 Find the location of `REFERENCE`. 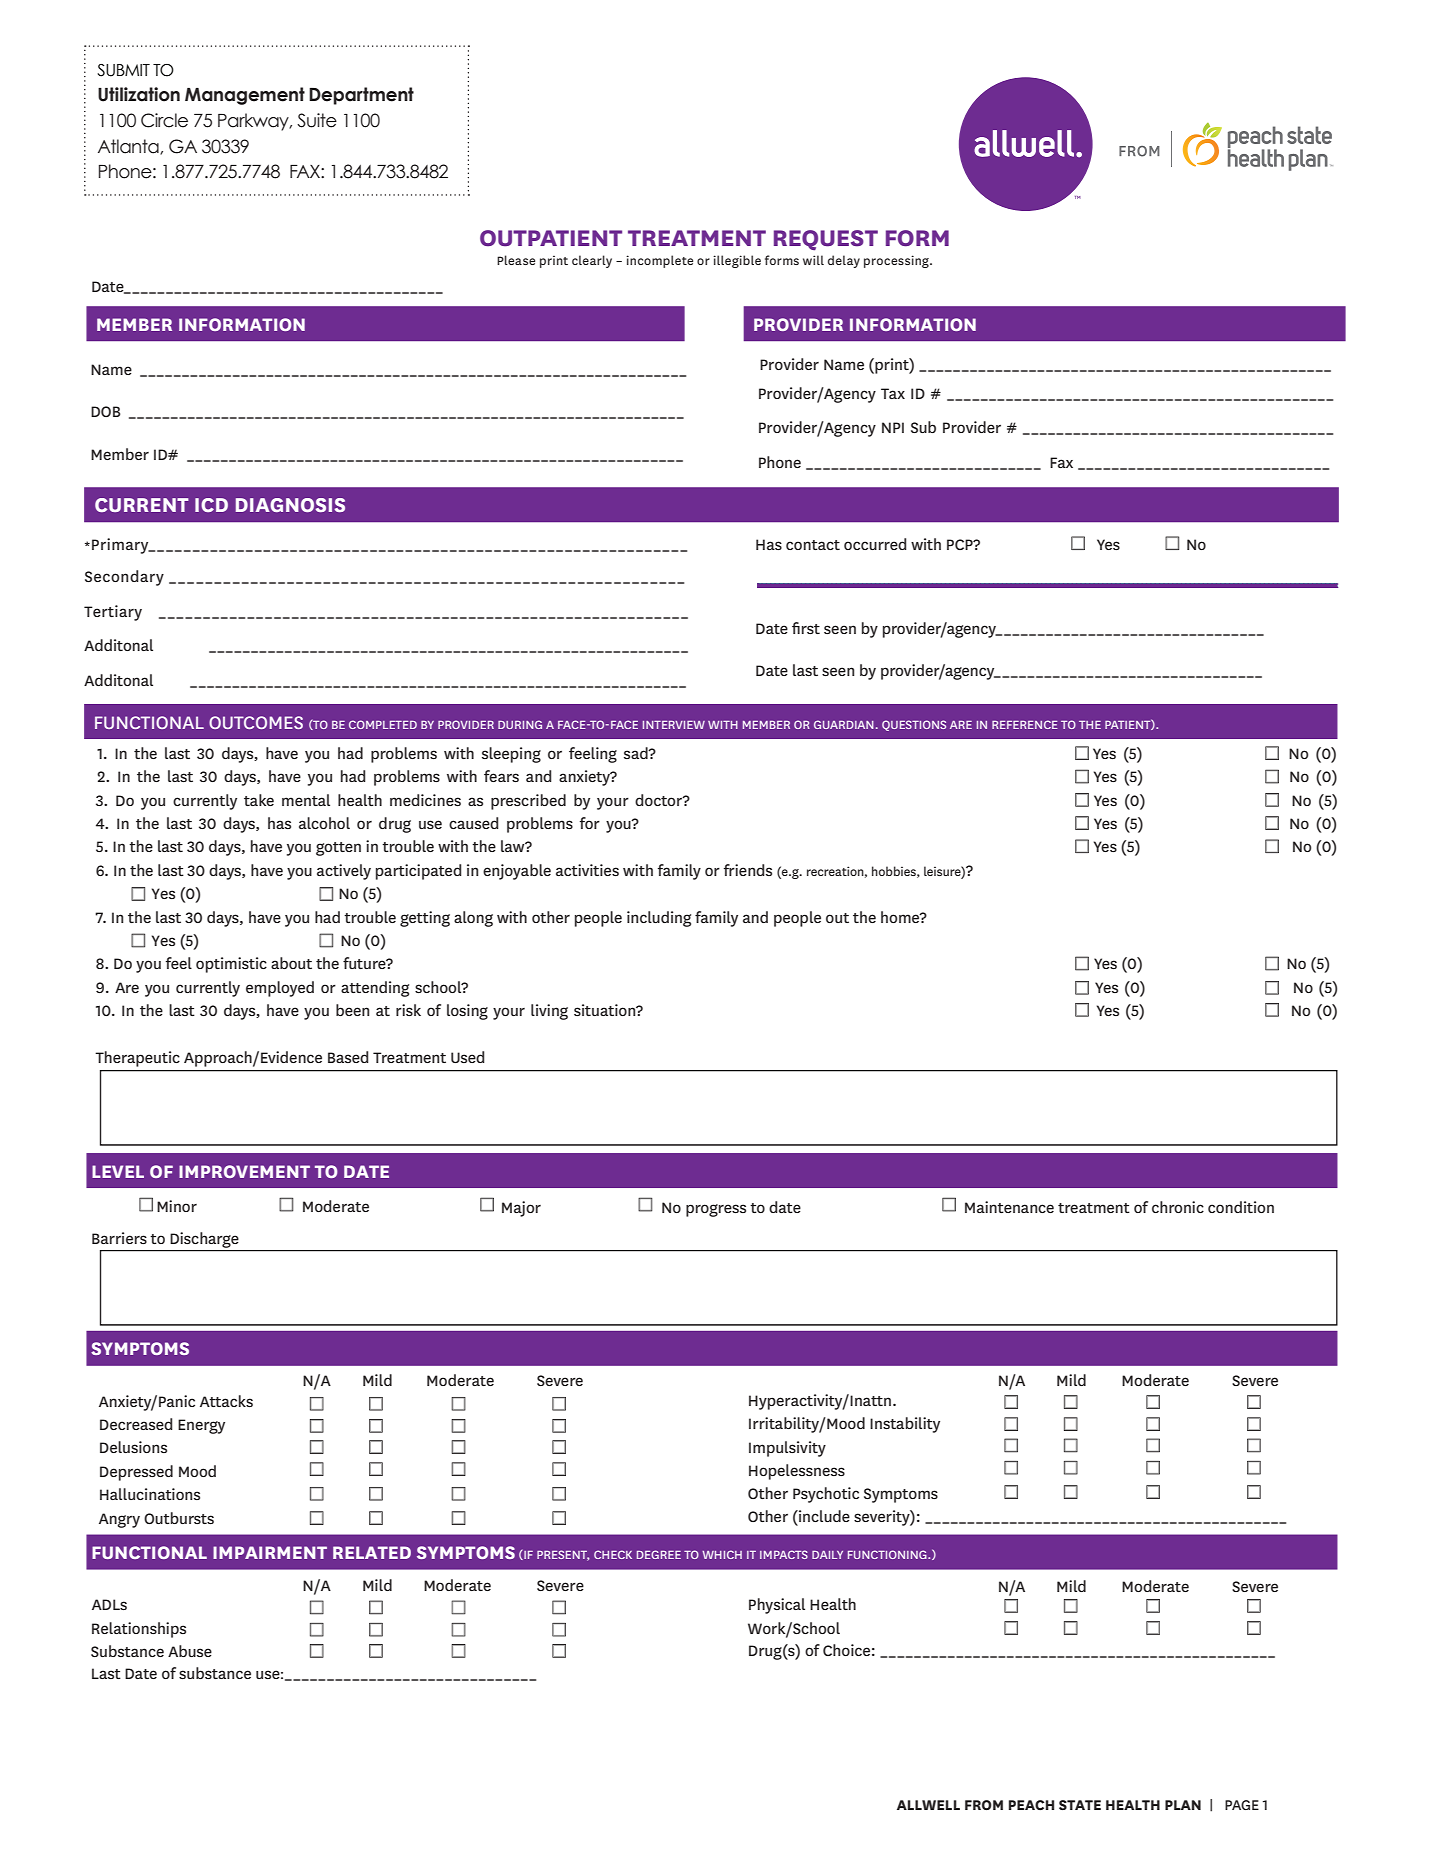

REFERENCE is located at coordinates (1025, 724).
